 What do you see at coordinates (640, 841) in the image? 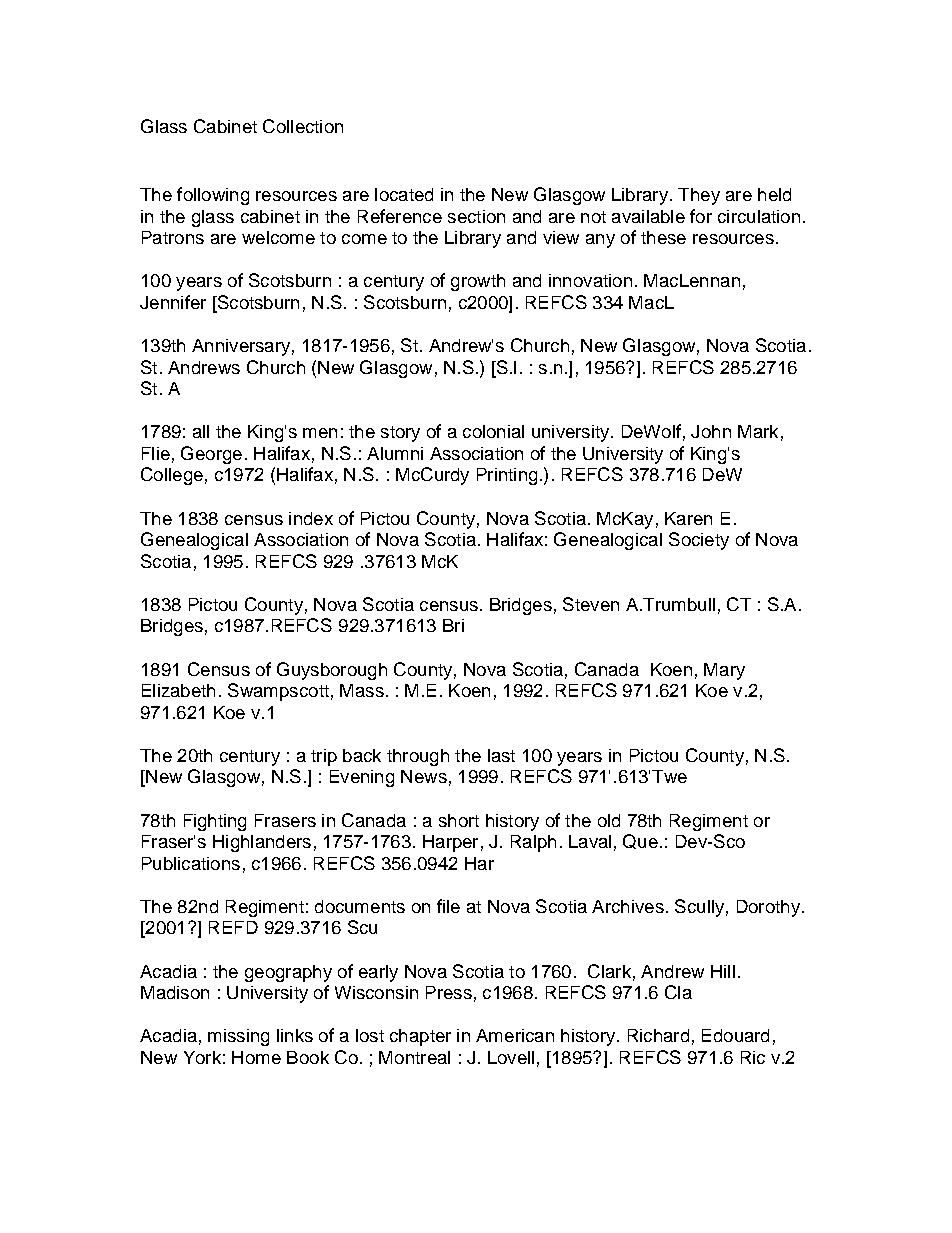
I see `Que` at bounding box center [640, 841].
